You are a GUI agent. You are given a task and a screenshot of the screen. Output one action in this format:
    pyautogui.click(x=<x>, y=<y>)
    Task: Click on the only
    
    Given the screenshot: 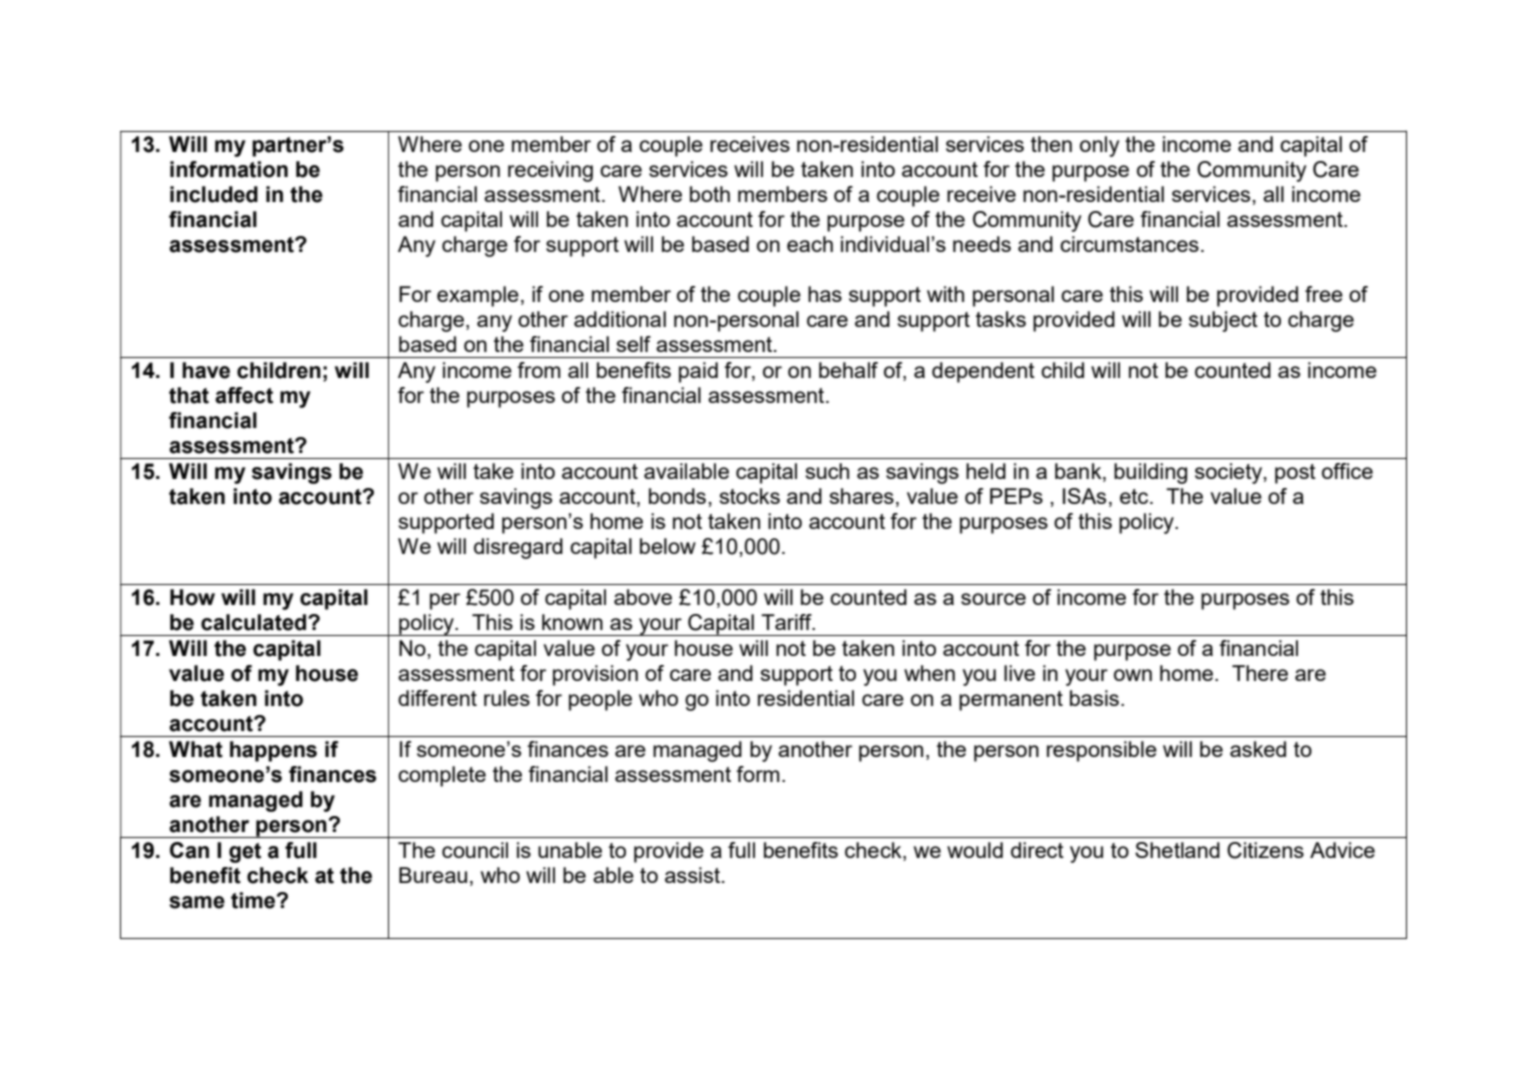 What is the action you would take?
    pyautogui.click(x=1099, y=146)
